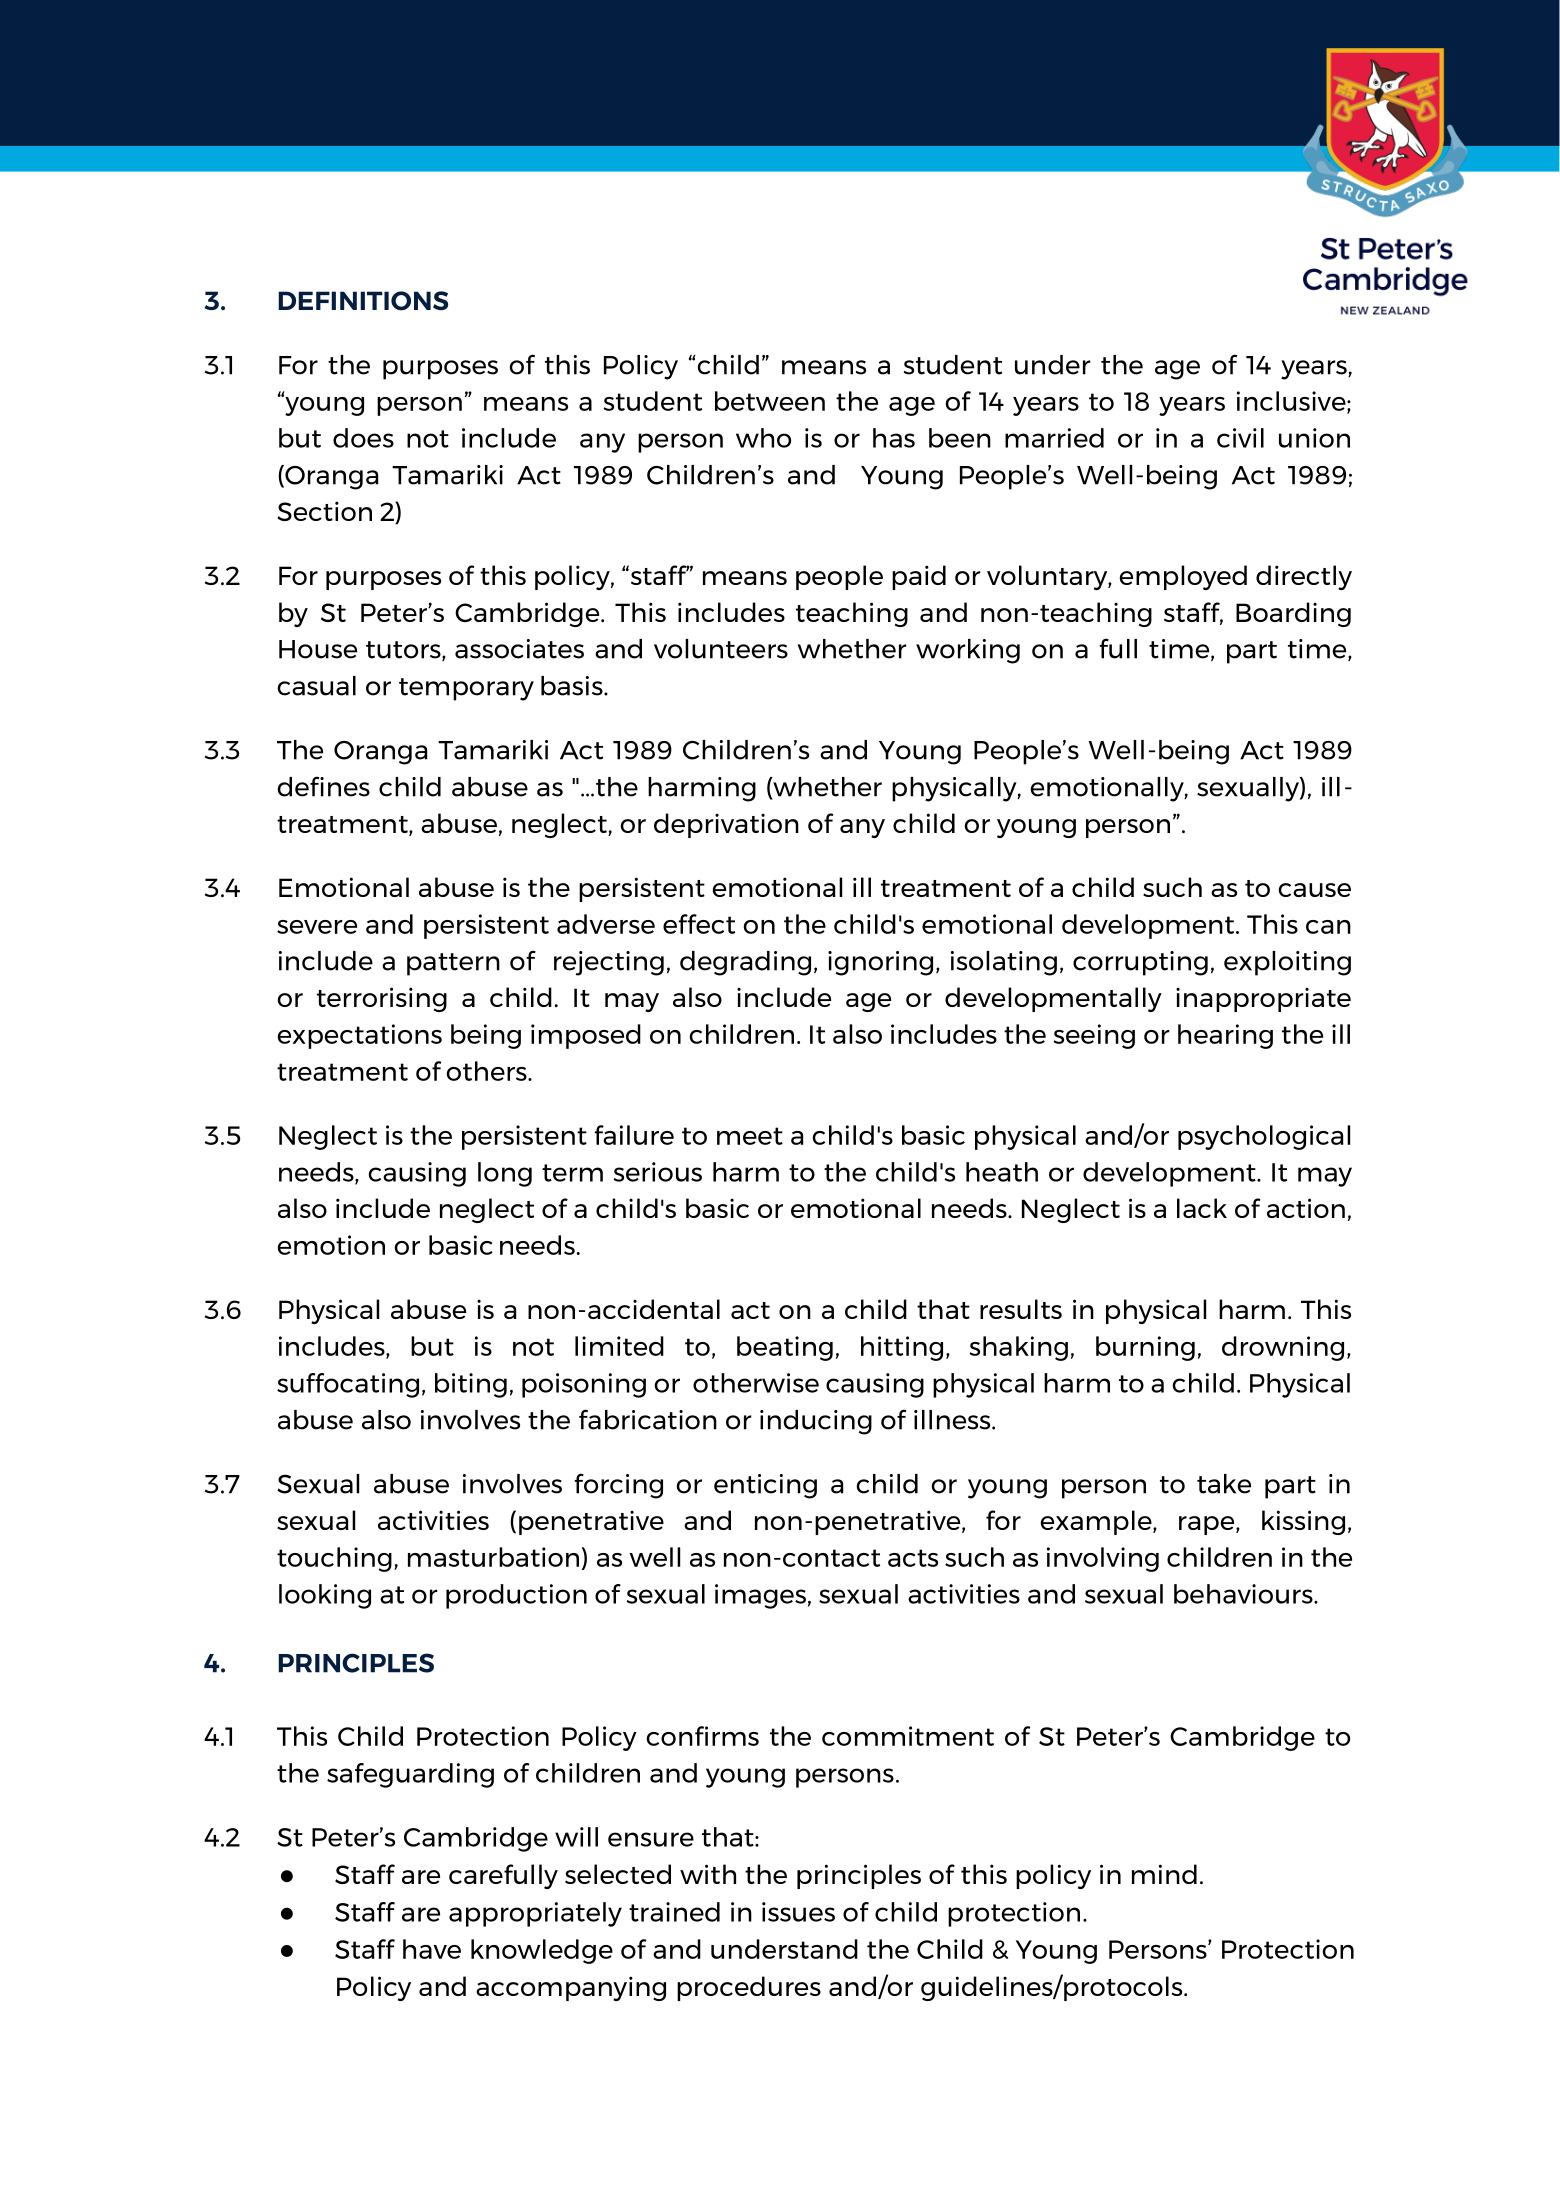 This document has height=2206, width=1560. What do you see at coordinates (466, 689) in the document?
I see `temporary` at bounding box center [466, 689].
